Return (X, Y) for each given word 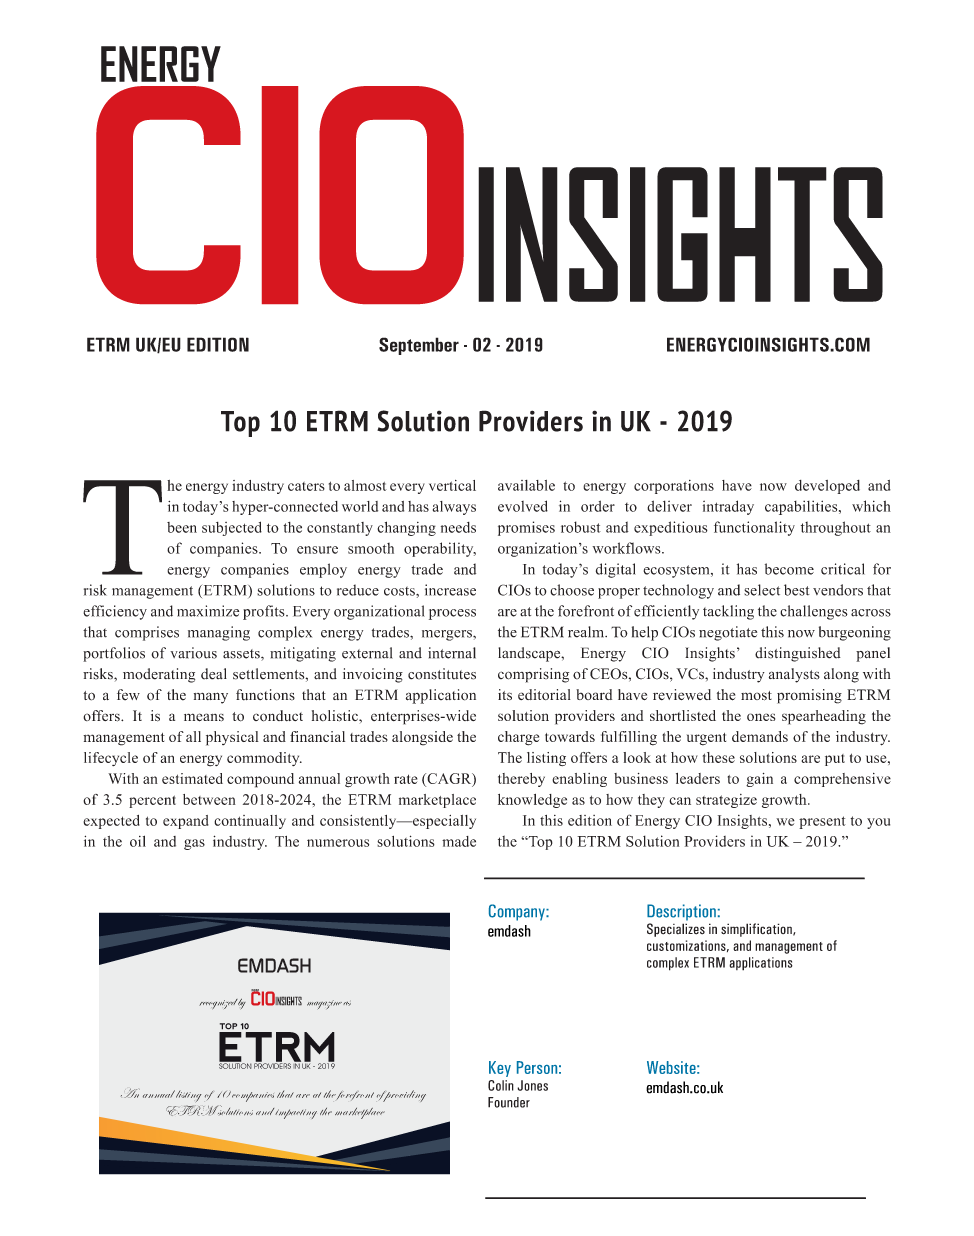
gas (194, 844)
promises (526, 528)
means (204, 717)
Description (681, 912)
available (526, 485)
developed (827, 487)
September (419, 346)
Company (518, 912)
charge (518, 738)
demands (760, 736)
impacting (296, 1114)
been (182, 527)
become (789, 569)
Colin (501, 1085)
